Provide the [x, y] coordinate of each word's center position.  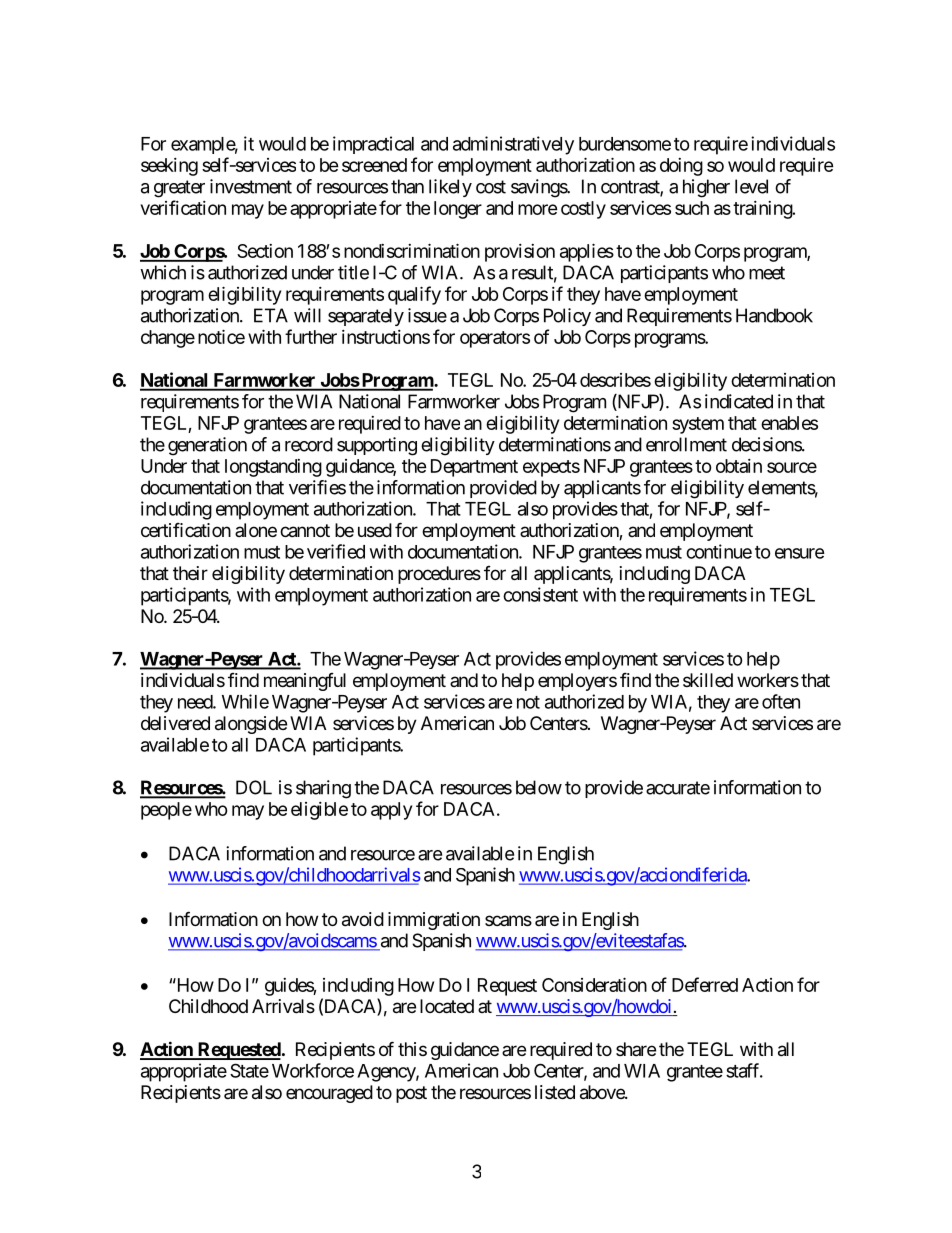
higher [706, 188]
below [539, 787]
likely [450, 188]
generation [207, 446]
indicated [739, 401]
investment [251, 186]
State [249, 1070]
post [411, 1094]
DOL [254, 787]
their [190, 573]
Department [474, 468]
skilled [708, 680]
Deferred [705, 984]
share [636, 1049]
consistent [540, 594]
